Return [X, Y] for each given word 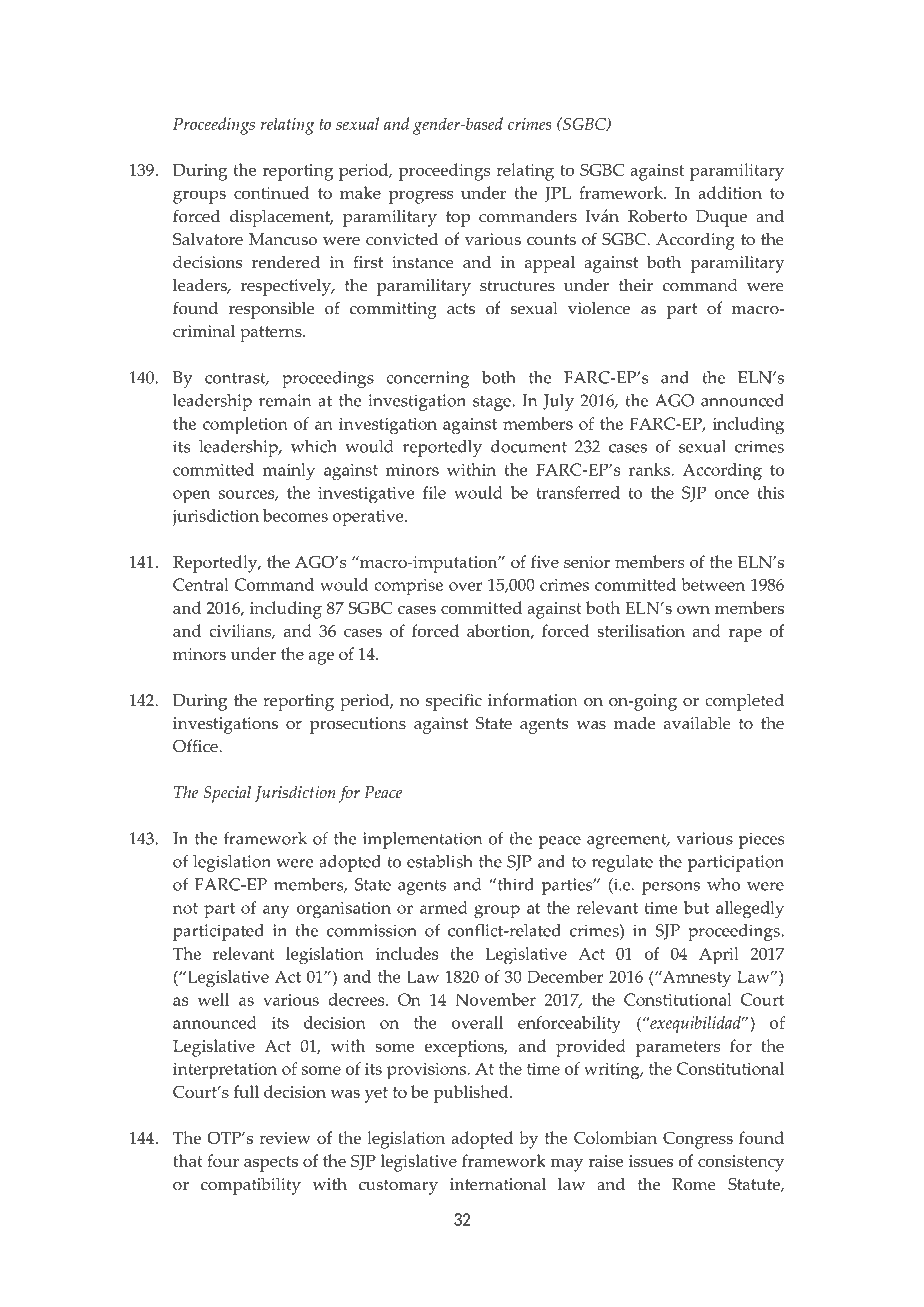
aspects [271, 1164]
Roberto [657, 216]
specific [454, 702]
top [458, 219]
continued [271, 192]
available [697, 723]
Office [196, 746]
